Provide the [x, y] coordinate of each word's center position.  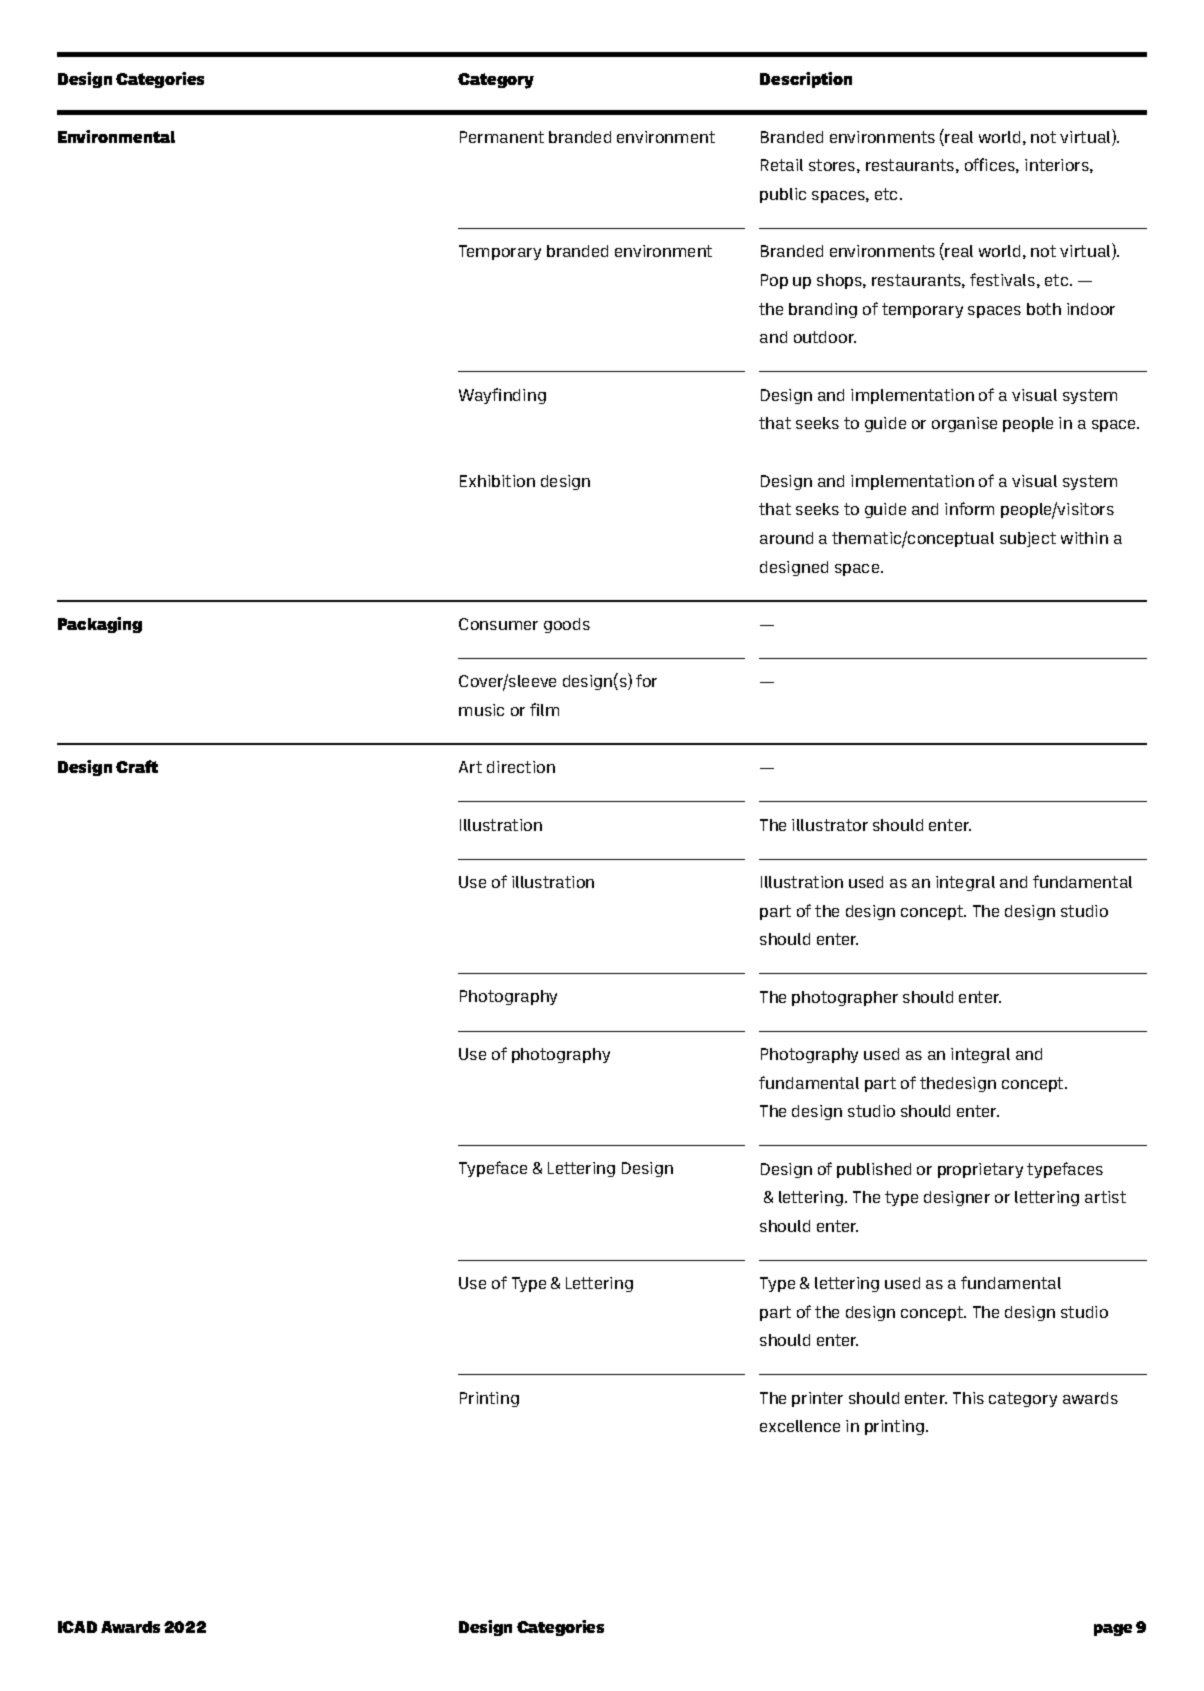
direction [521, 767]
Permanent [502, 137]
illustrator [830, 825]
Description [806, 80]
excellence [800, 1426]
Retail [782, 165]
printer [817, 1399]
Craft [137, 766]
